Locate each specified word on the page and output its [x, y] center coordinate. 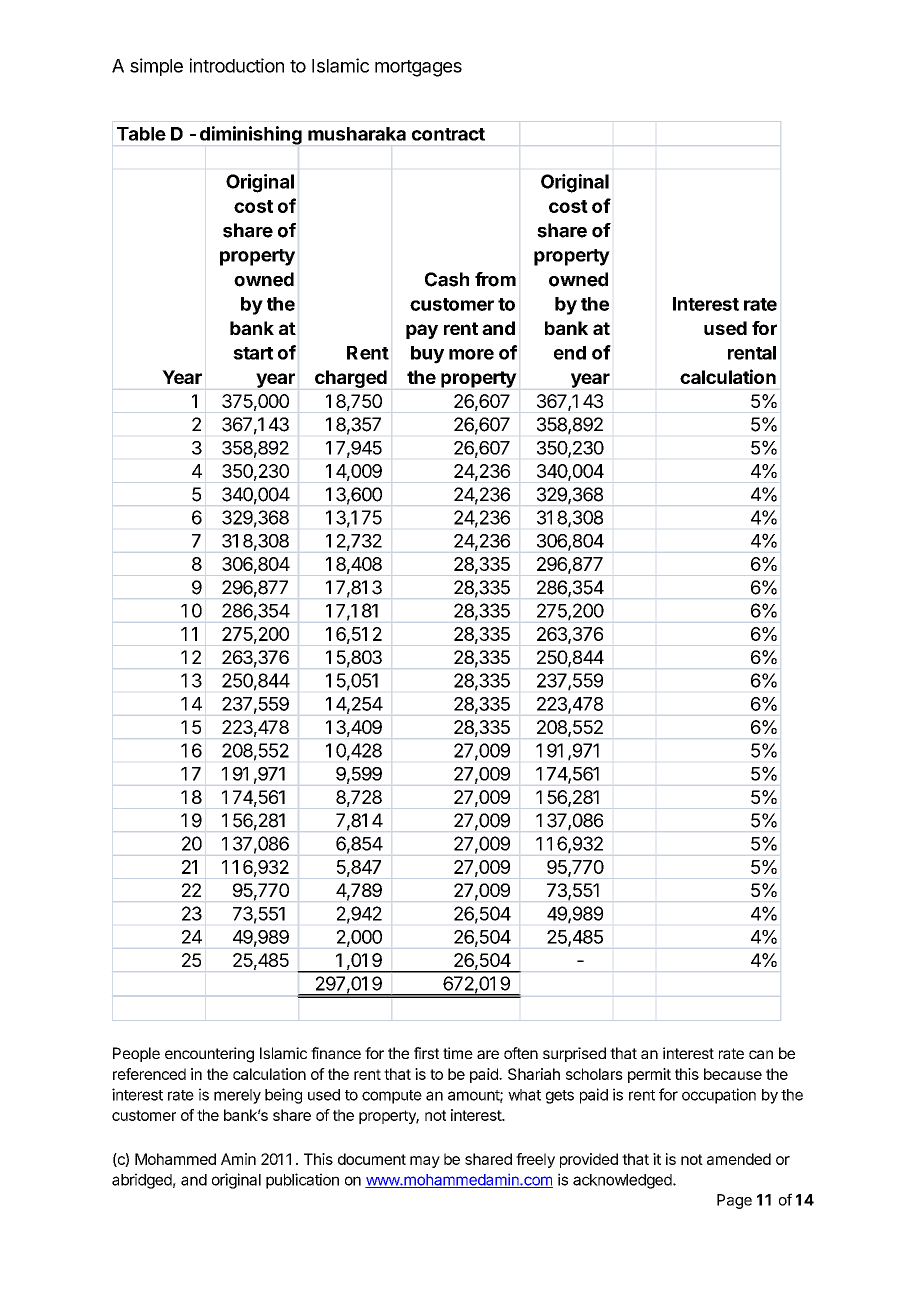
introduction [237, 65]
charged [351, 379]
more [471, 354]
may [425, 1162]
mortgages [418, 68]
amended [739, 1159]
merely [237, 1096]
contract [448, 134]
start [253, 353]
